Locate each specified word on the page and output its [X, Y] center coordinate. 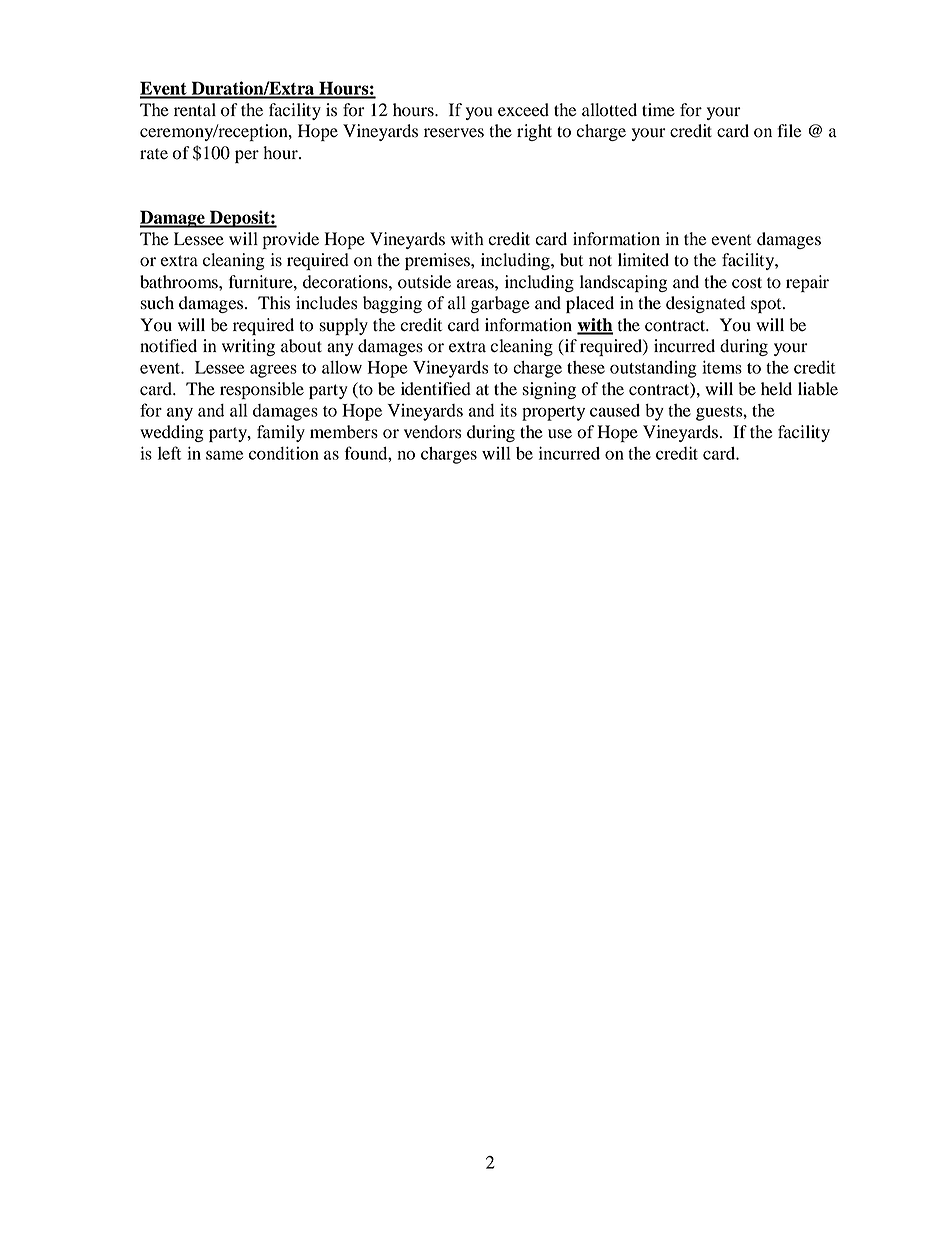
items [722, 367]
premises [438, 261]
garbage [500, 304]
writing [248, 347]
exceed [523, 110]
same [224, 455]
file [789, 131]
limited [643, 260]
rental [195, 110]
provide [291, 240]
